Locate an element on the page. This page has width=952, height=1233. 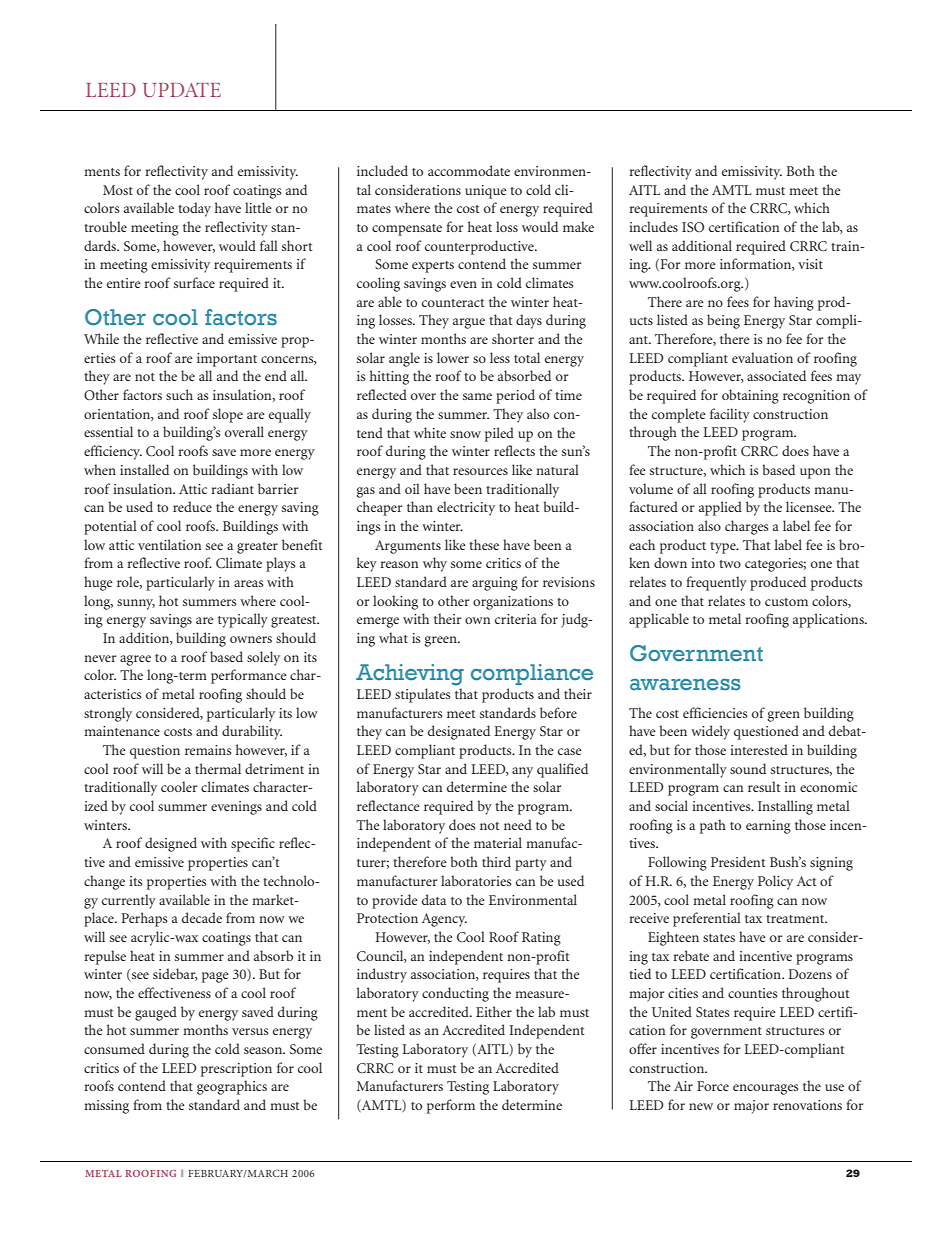
lower is located at coordinates (453, 357).
